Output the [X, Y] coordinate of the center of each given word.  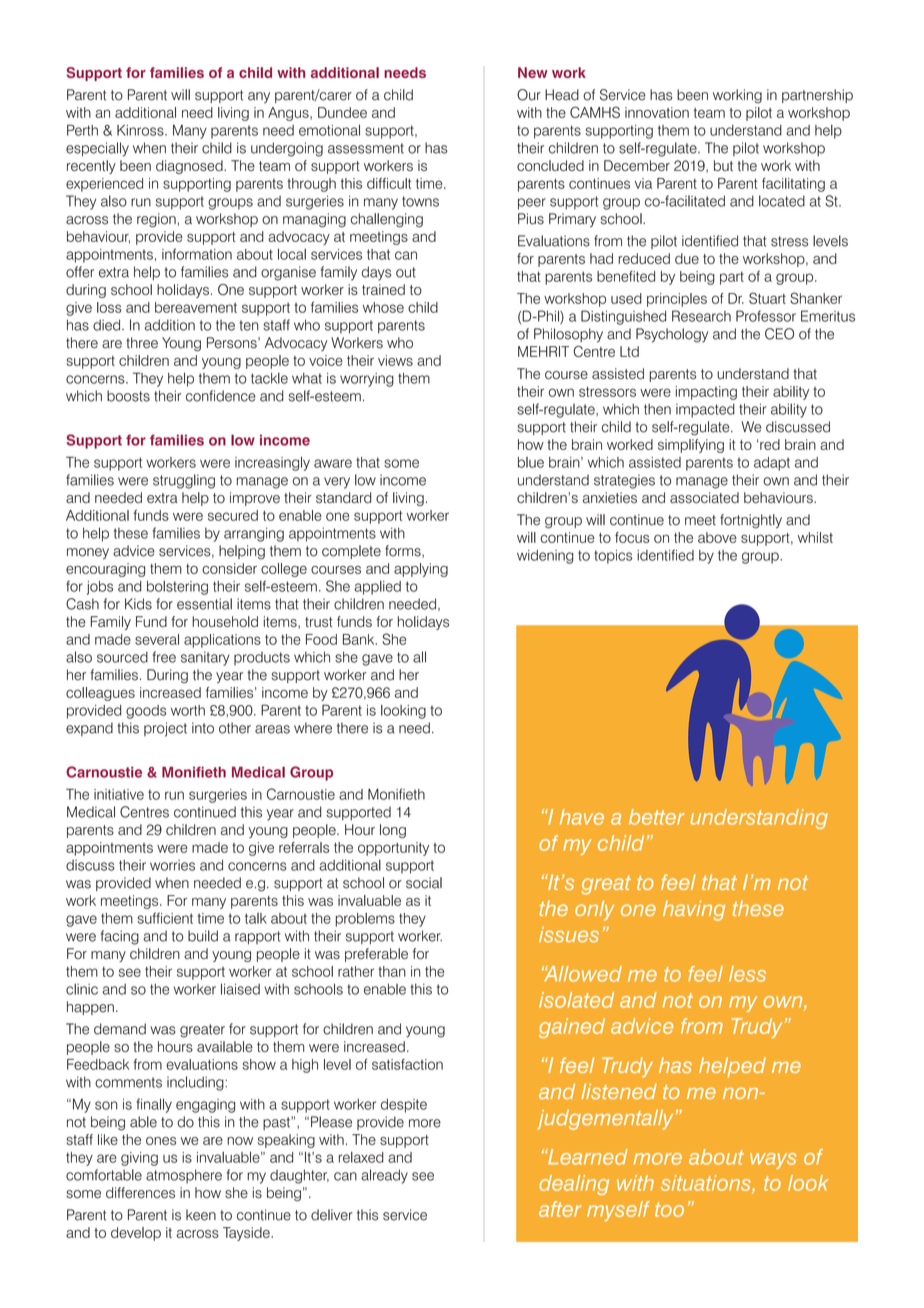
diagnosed [190, 167]
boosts [128, 396]
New [533, 72]
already [384, 1176]
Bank [360, 639]
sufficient [165, 918]
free [164, 657]
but [723, 165]
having [694, 910]
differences [140, 1193]
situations [707, 1184]
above [717, 537]
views [395, 360]
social [424, 883]
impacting [706, 393]
